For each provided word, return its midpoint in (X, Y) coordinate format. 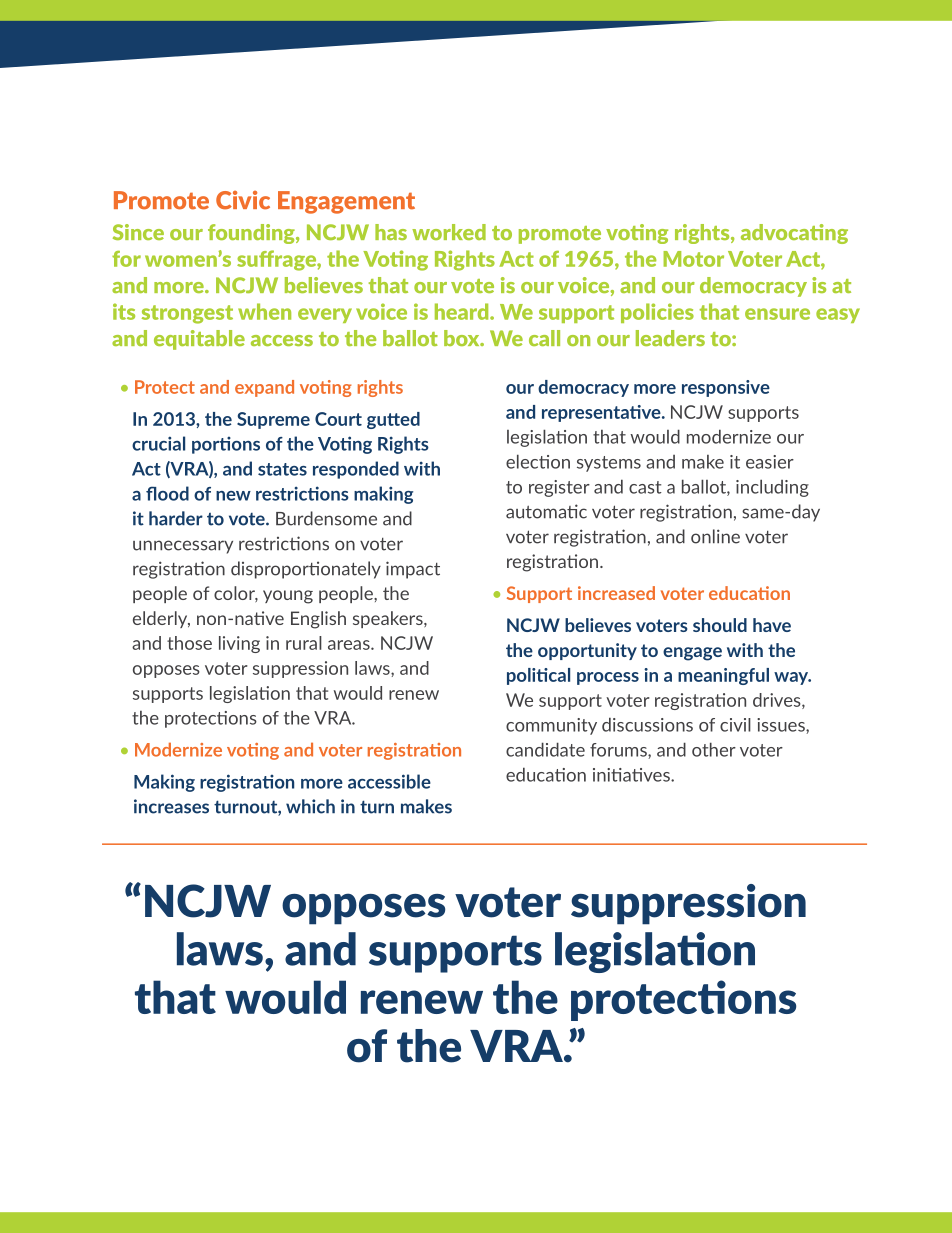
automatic (546, 511)
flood (167, 493)
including (772, 488)
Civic (243, 200)
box (463, 338)
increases (171, 806)
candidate (545, 749)
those (189, 643)
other (714, 749)
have (772, 625)
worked (449, 232)
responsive (726, 388)
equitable (199, 340)
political (538, 676)
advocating (794, 234)
